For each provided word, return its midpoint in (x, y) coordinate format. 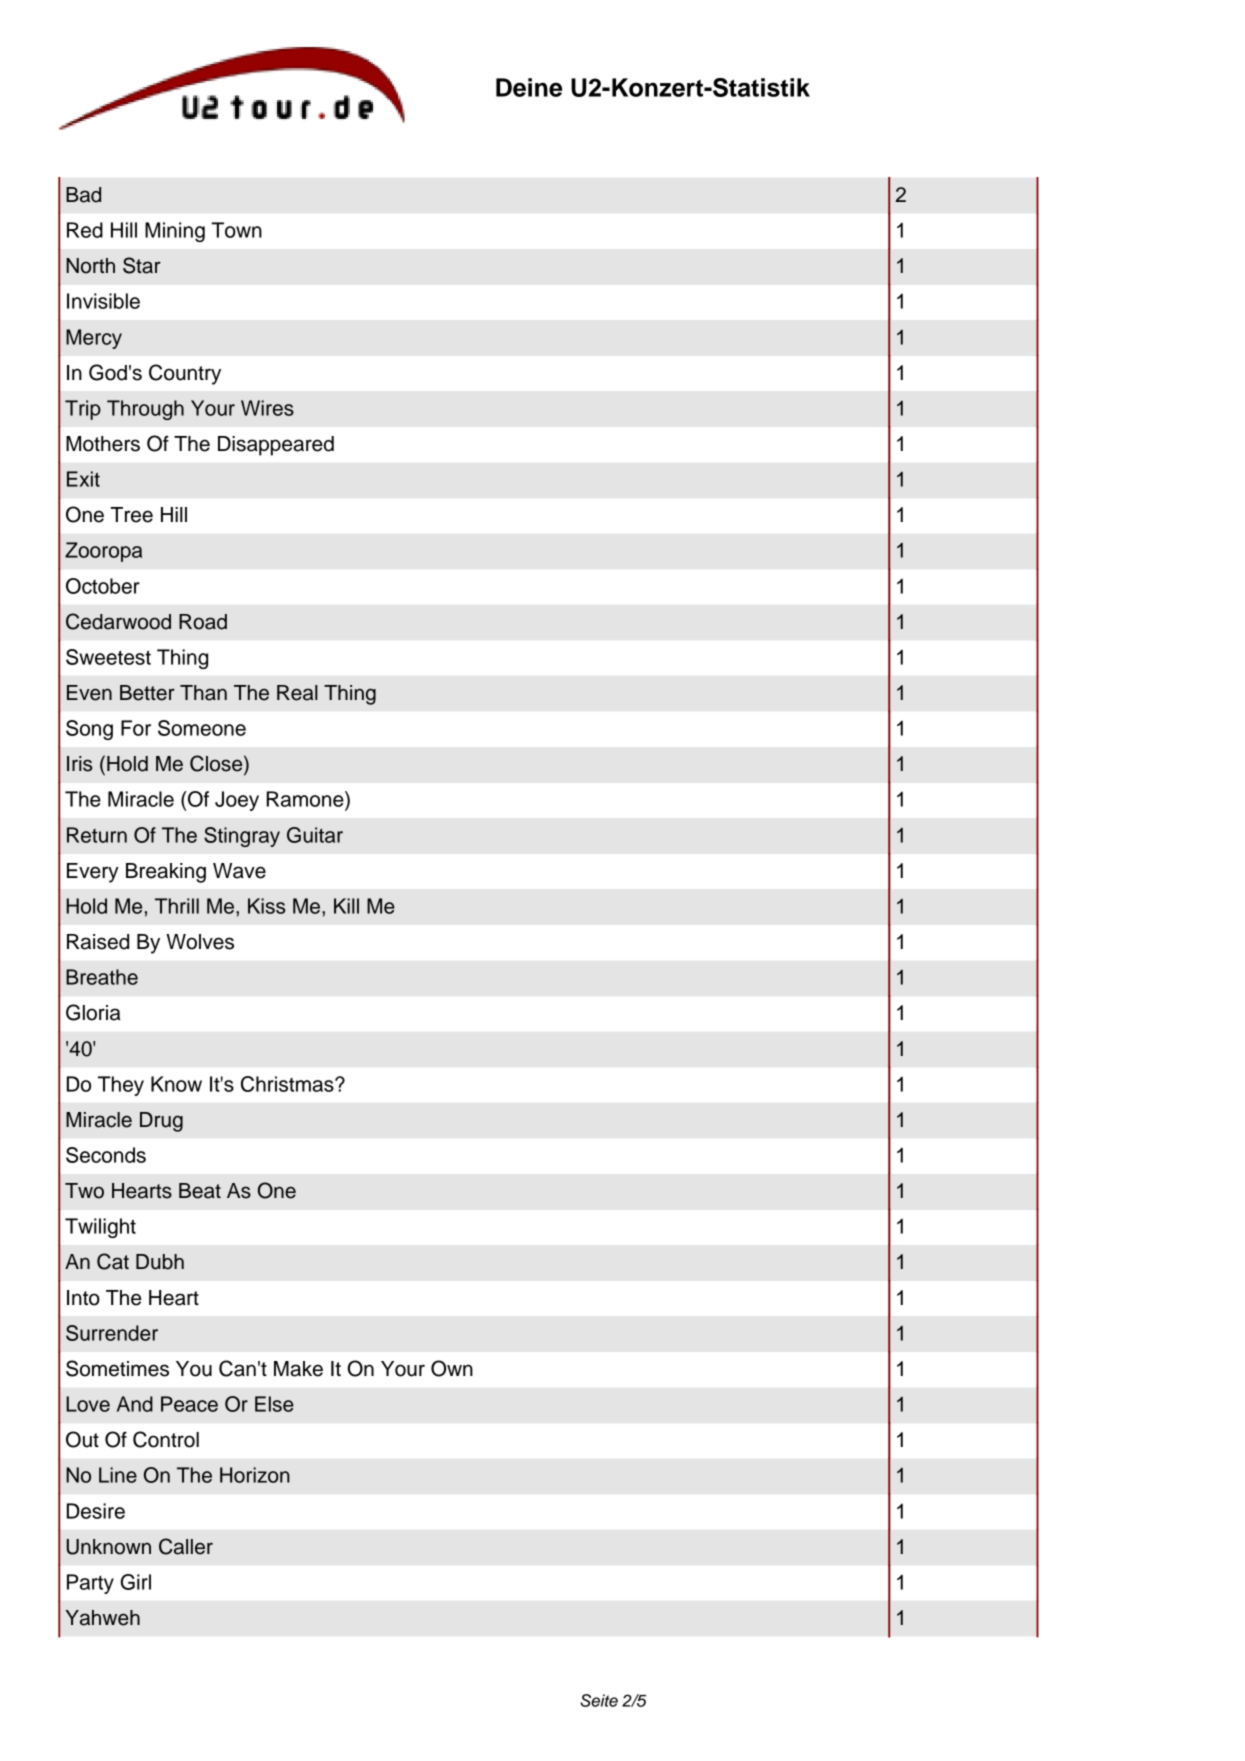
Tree (131, 515)
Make (298, 1369)
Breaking (166, 873)
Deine (529, 87)
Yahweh (102, 1618)
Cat (113, 1261)
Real (297, 693)
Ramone (306, 799)
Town (236, 230)
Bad (83, 195)
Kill (346, 906)
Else (274, 1404)
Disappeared (276, 446)
